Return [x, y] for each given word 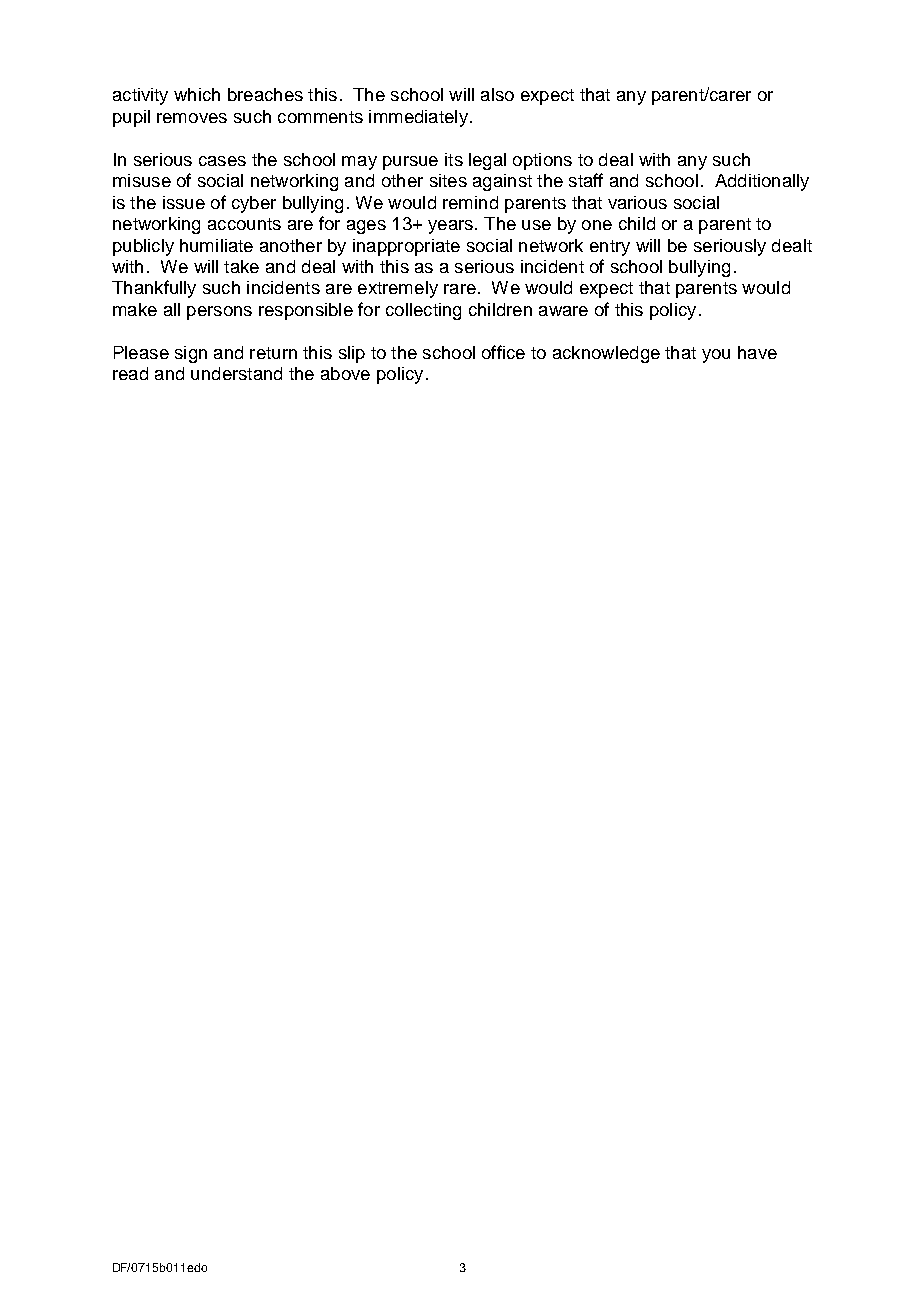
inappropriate [406, 247]
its [454, 159]
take [241, 266]
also [497, 94]
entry [610, 248]
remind [470, 202]
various [637, 202]
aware [563, 311]
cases [222, 161]
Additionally [762, 182]
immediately [418, 118]
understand [236, 373]
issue [184, 202]
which [197, 94]
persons [219, 313]
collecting [423, 311]
